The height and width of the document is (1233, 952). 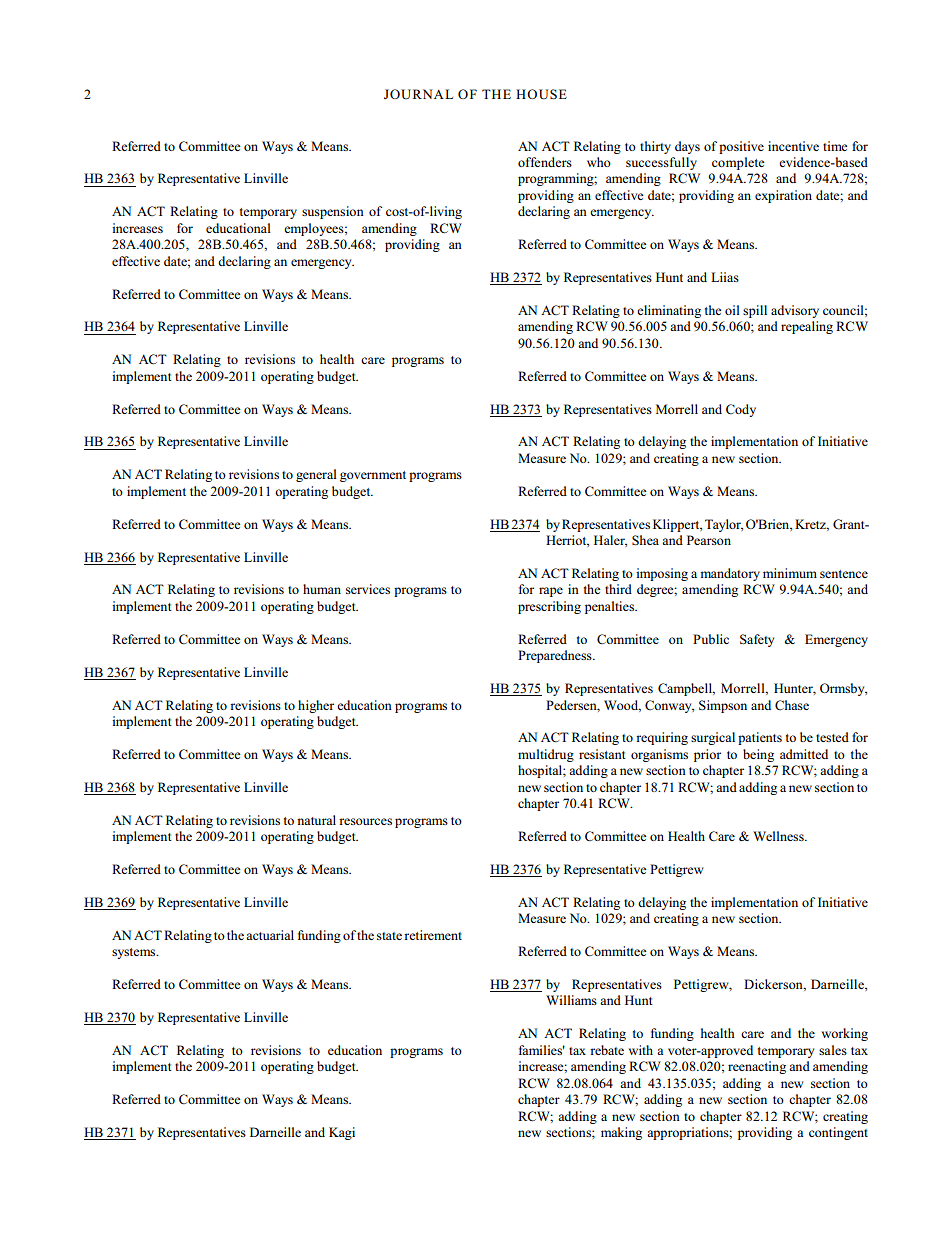 What do you see at coordinates (542, 1050) in the document?
I see `families` at bounding box center [542, 1050].
